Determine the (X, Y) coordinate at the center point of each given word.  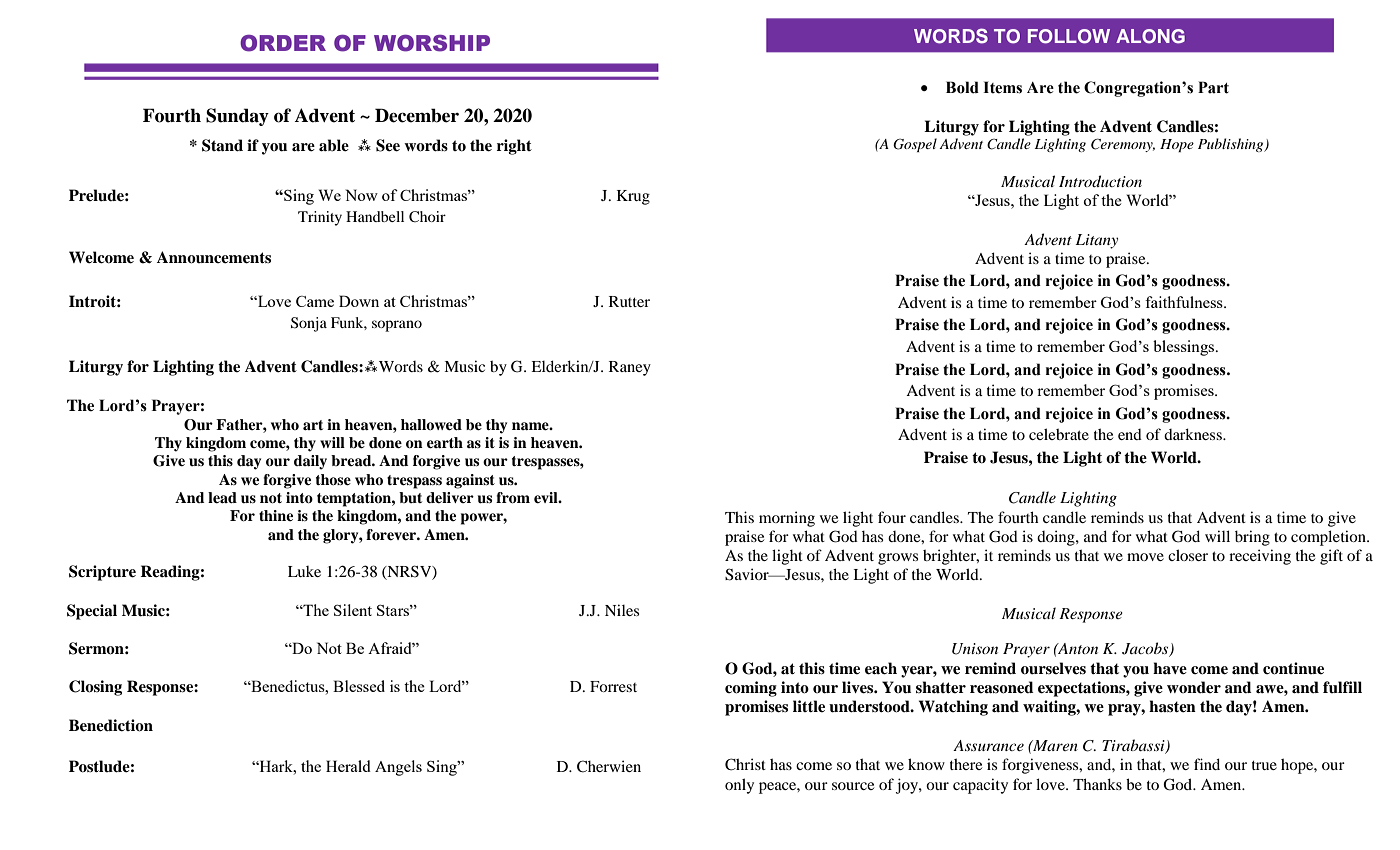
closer (1188, 555)
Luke (304, 571)
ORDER (283, 43)
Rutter (629, 301)
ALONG (1150, 36)
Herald (348, 766)
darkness (1194, 434)
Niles (622, 610)
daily (310, 462)
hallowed (431, 425)
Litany (1096, 241)
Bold (962, 87)
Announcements (214, 257)
